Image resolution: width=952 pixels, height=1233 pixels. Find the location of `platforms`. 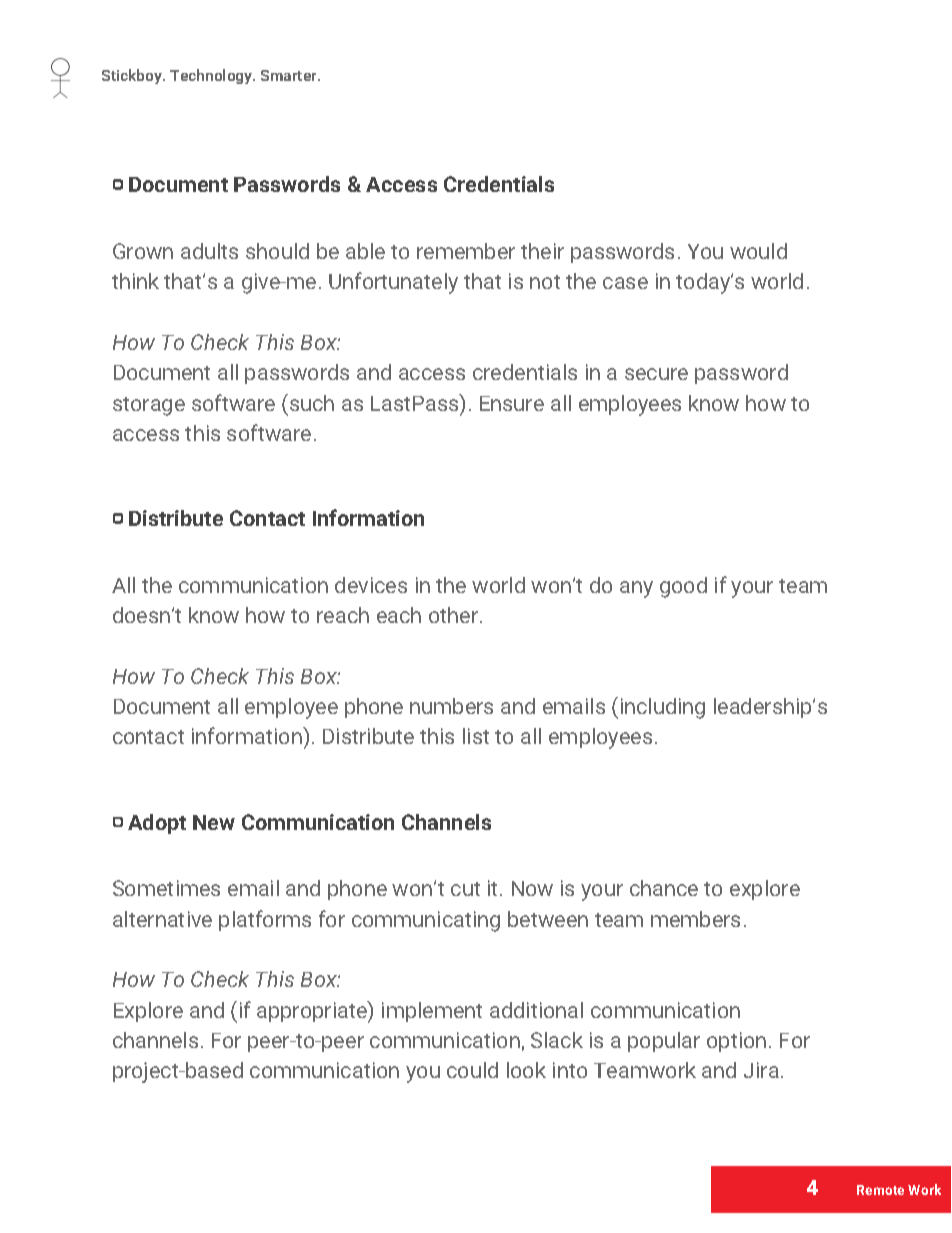

platforms is located at coordinates (265, 920).
